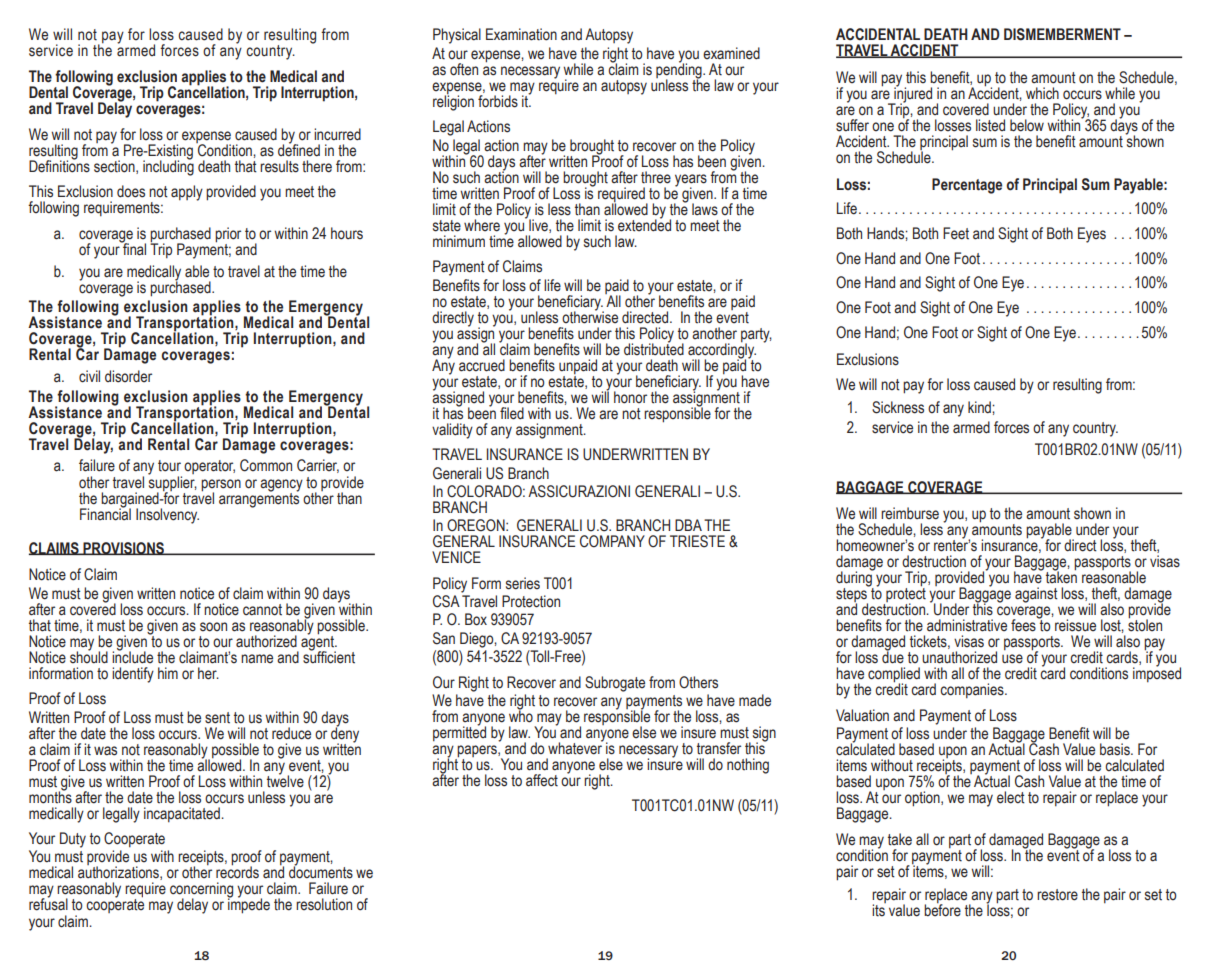 The image size is (1211, 980). I want to click on reimburse, so click(910, 513).
